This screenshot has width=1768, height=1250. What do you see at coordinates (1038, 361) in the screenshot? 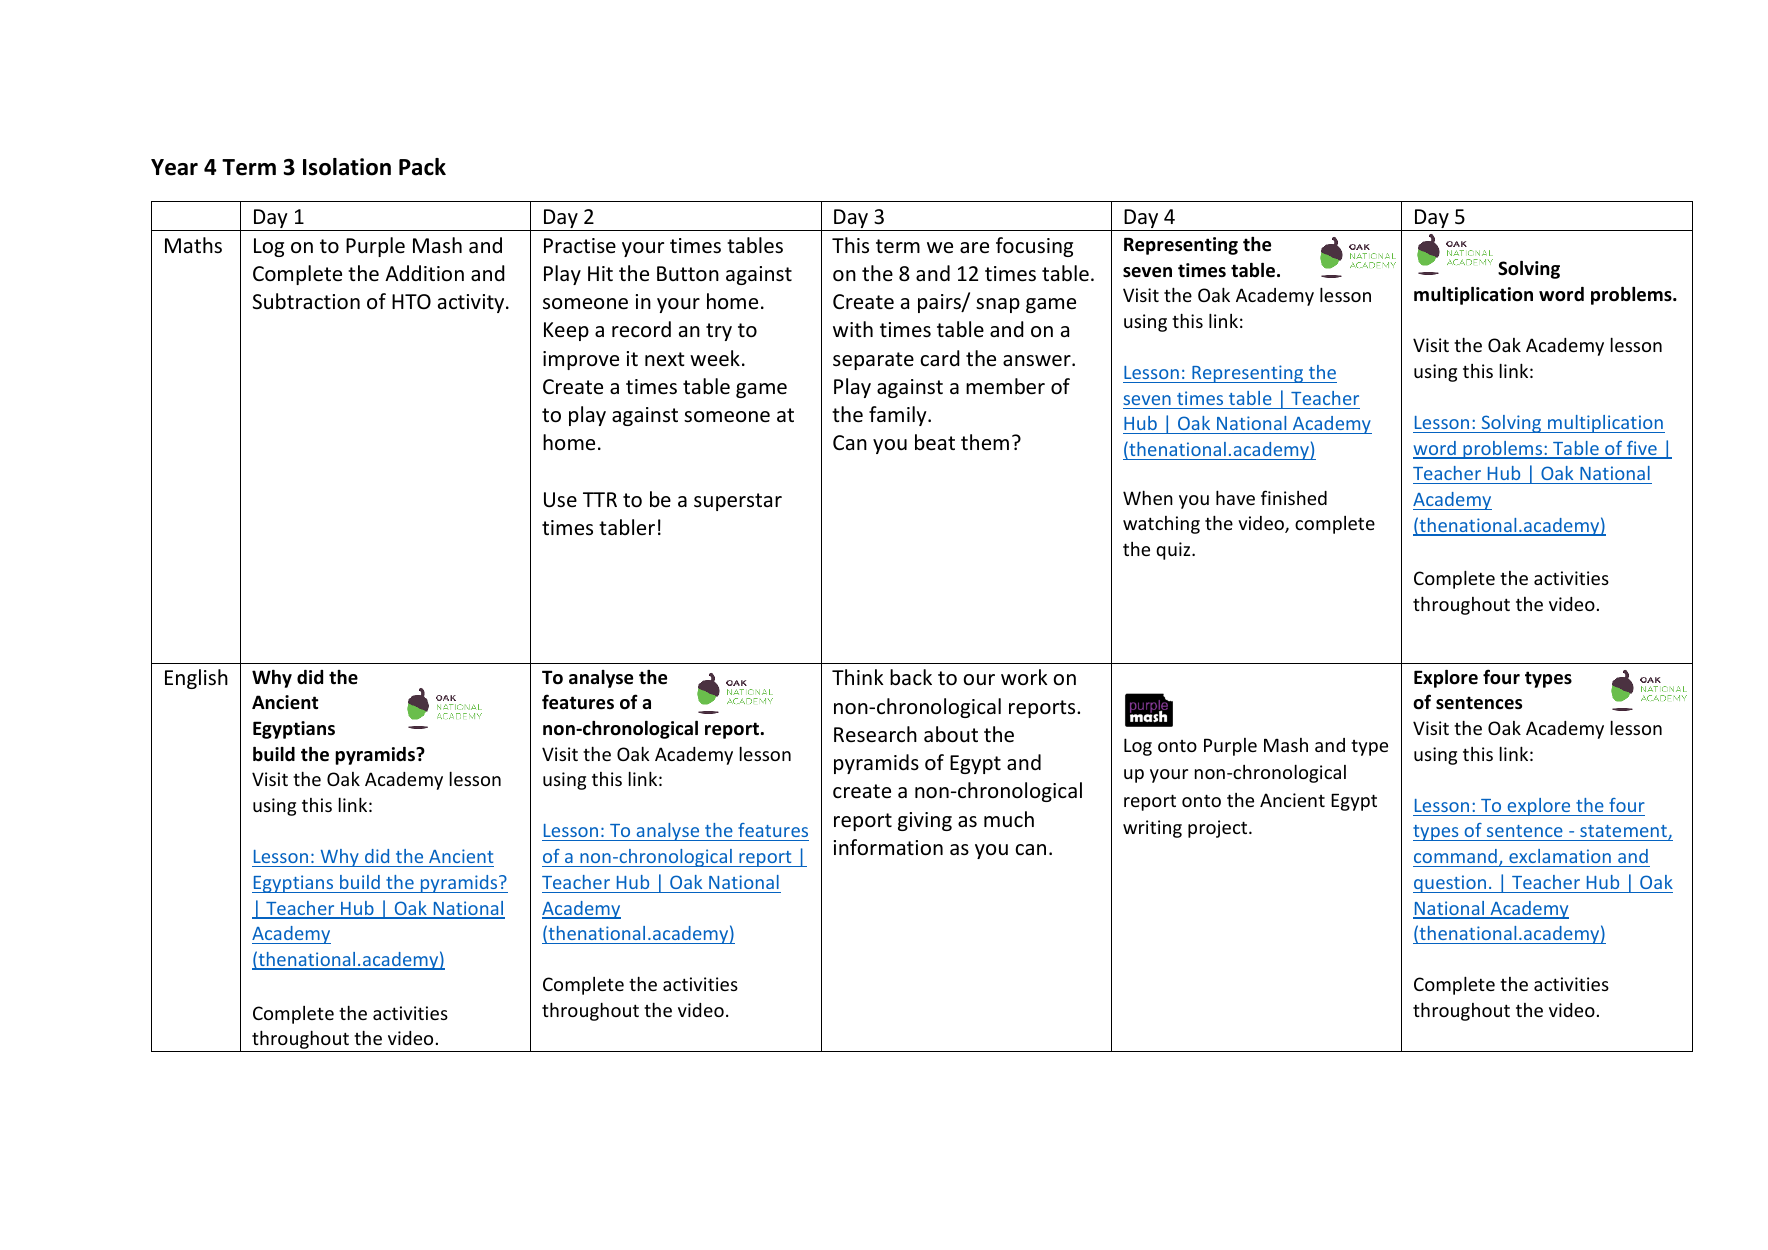
I see `answer` at bounding box center [1038, 361].
